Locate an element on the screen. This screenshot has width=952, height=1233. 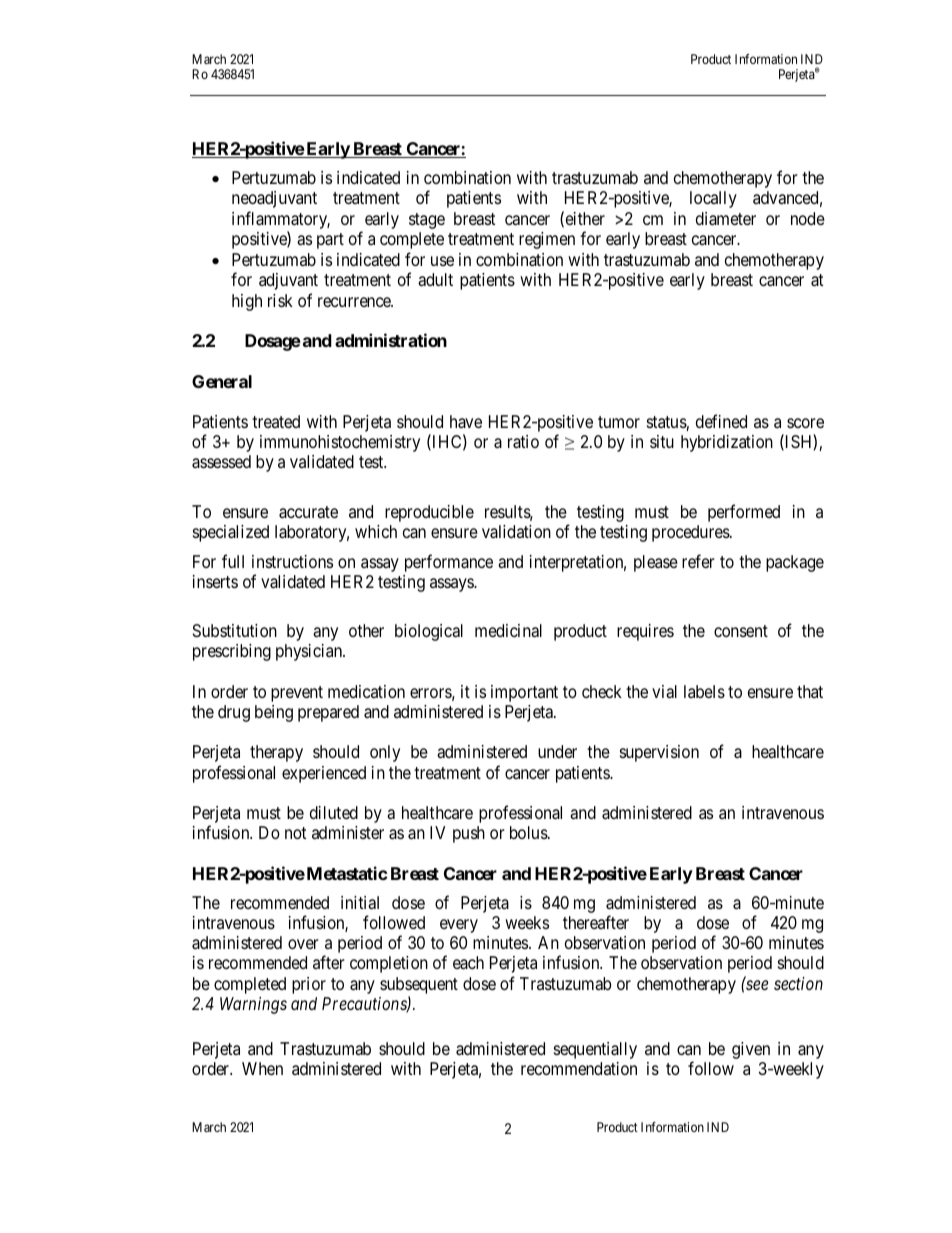
experienced is located at coordinates (324, 774).
